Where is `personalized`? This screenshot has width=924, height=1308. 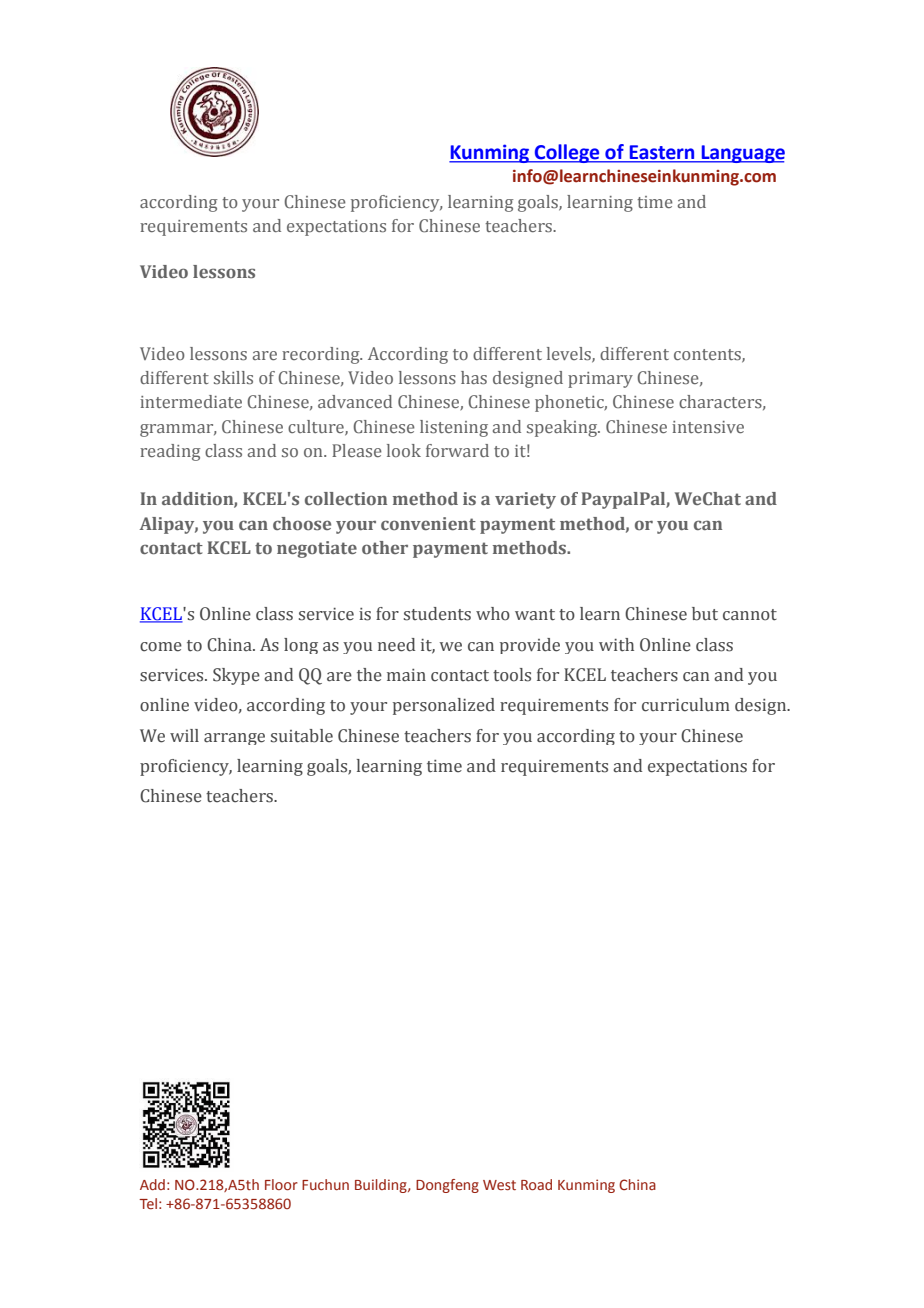
personalized is located at coordinates (444, 706).
